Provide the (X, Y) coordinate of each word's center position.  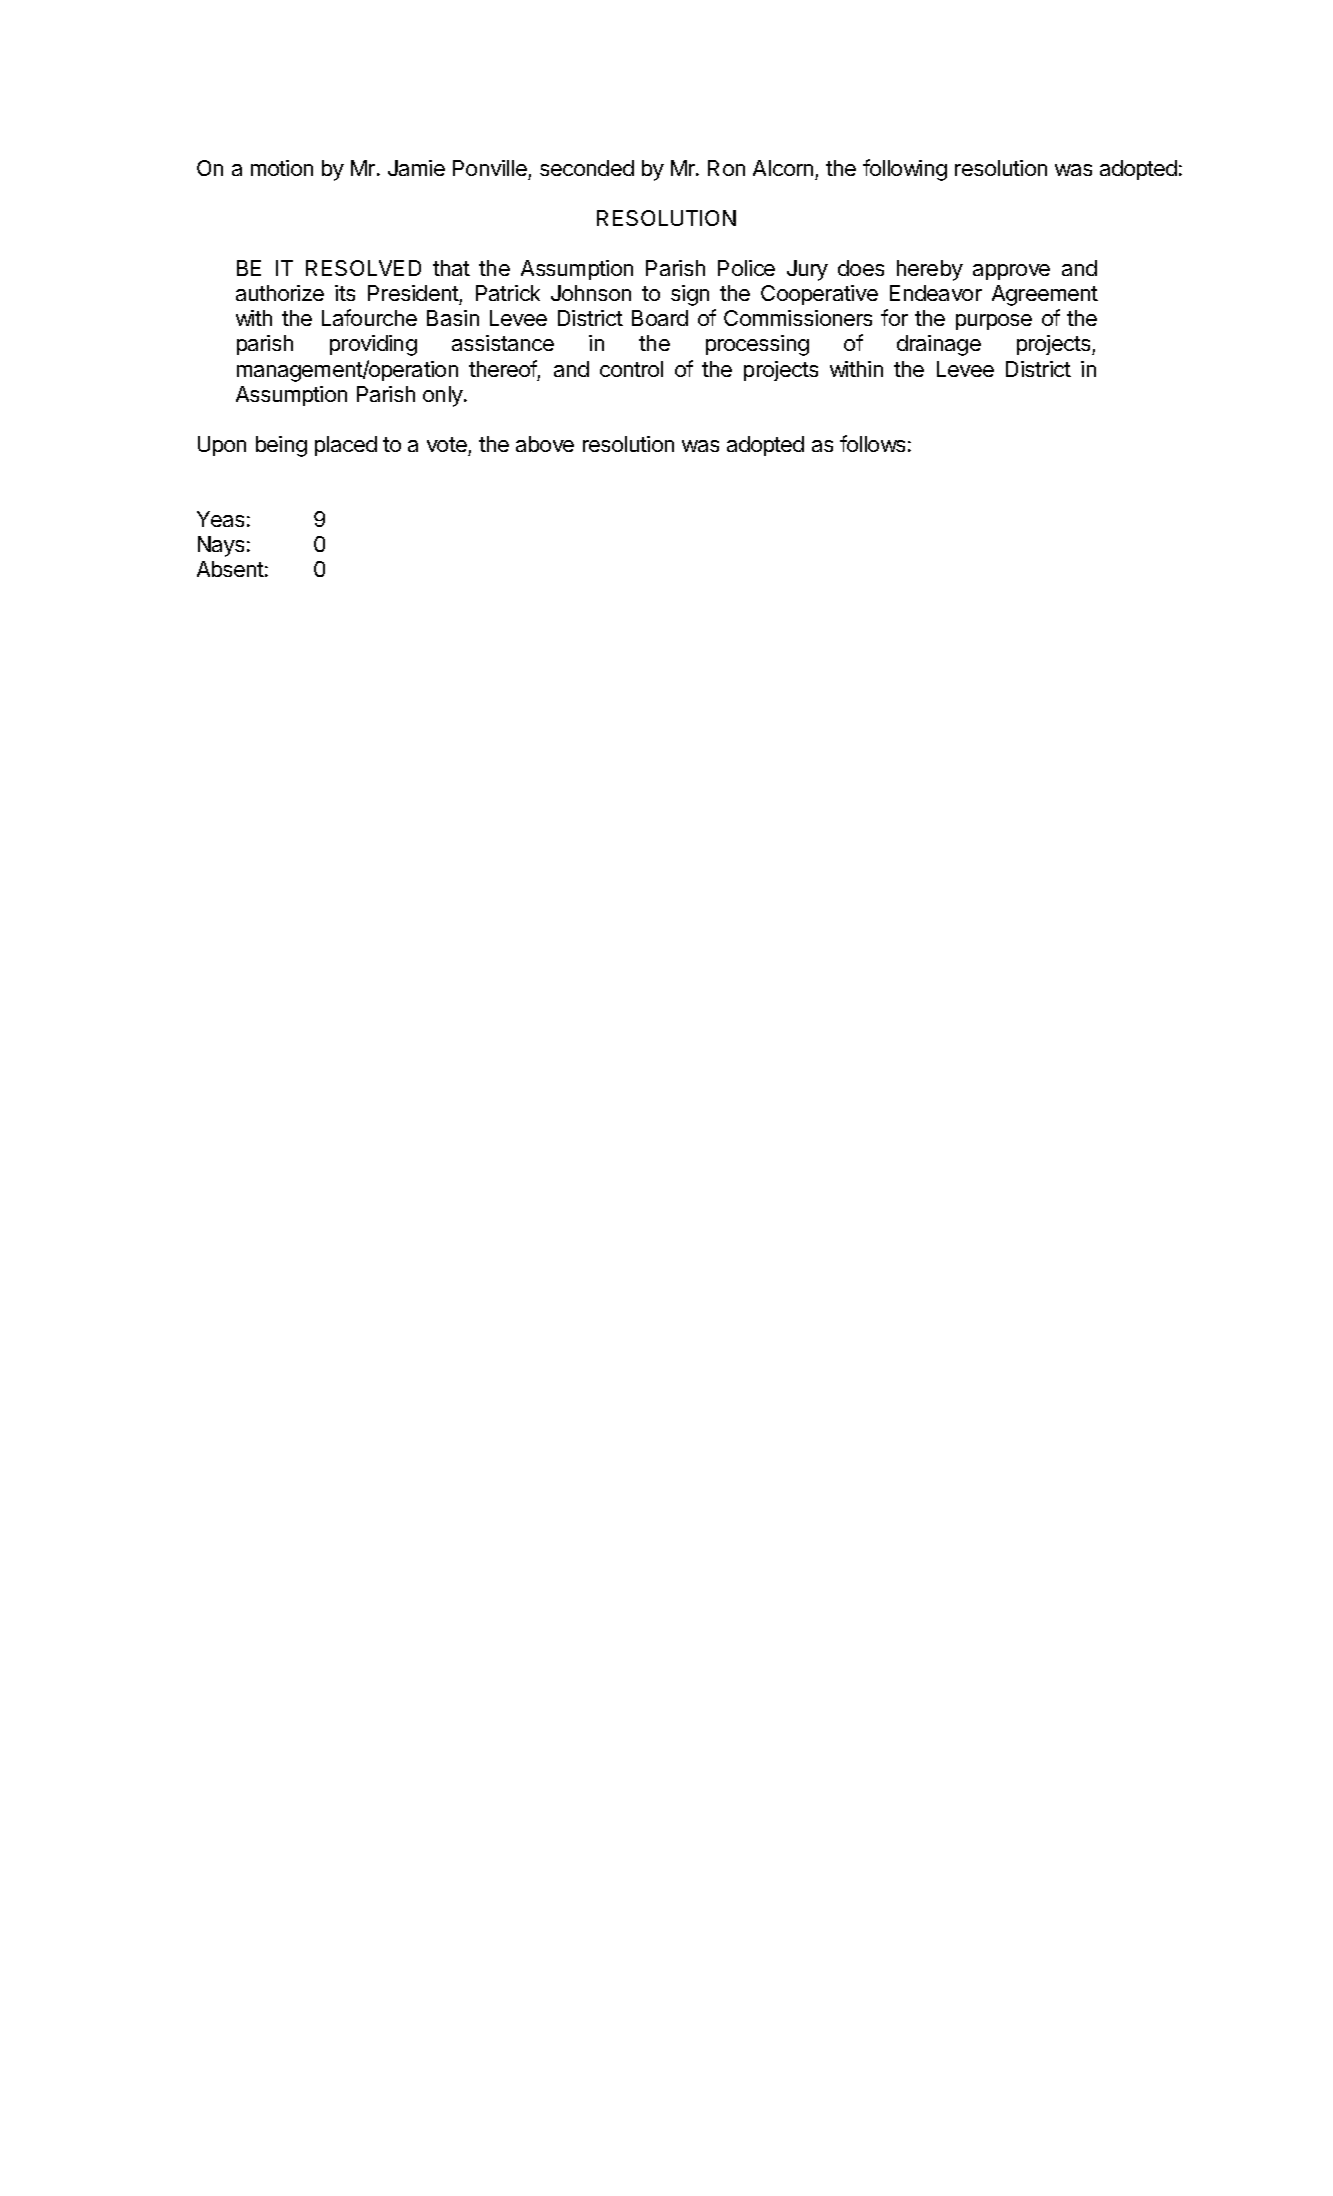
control (631, 369)
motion (282, 168)
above (545, 444)
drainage (939, 345)
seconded (587, 168)
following (905, 170)
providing (373, 345)
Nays (221, 546)
